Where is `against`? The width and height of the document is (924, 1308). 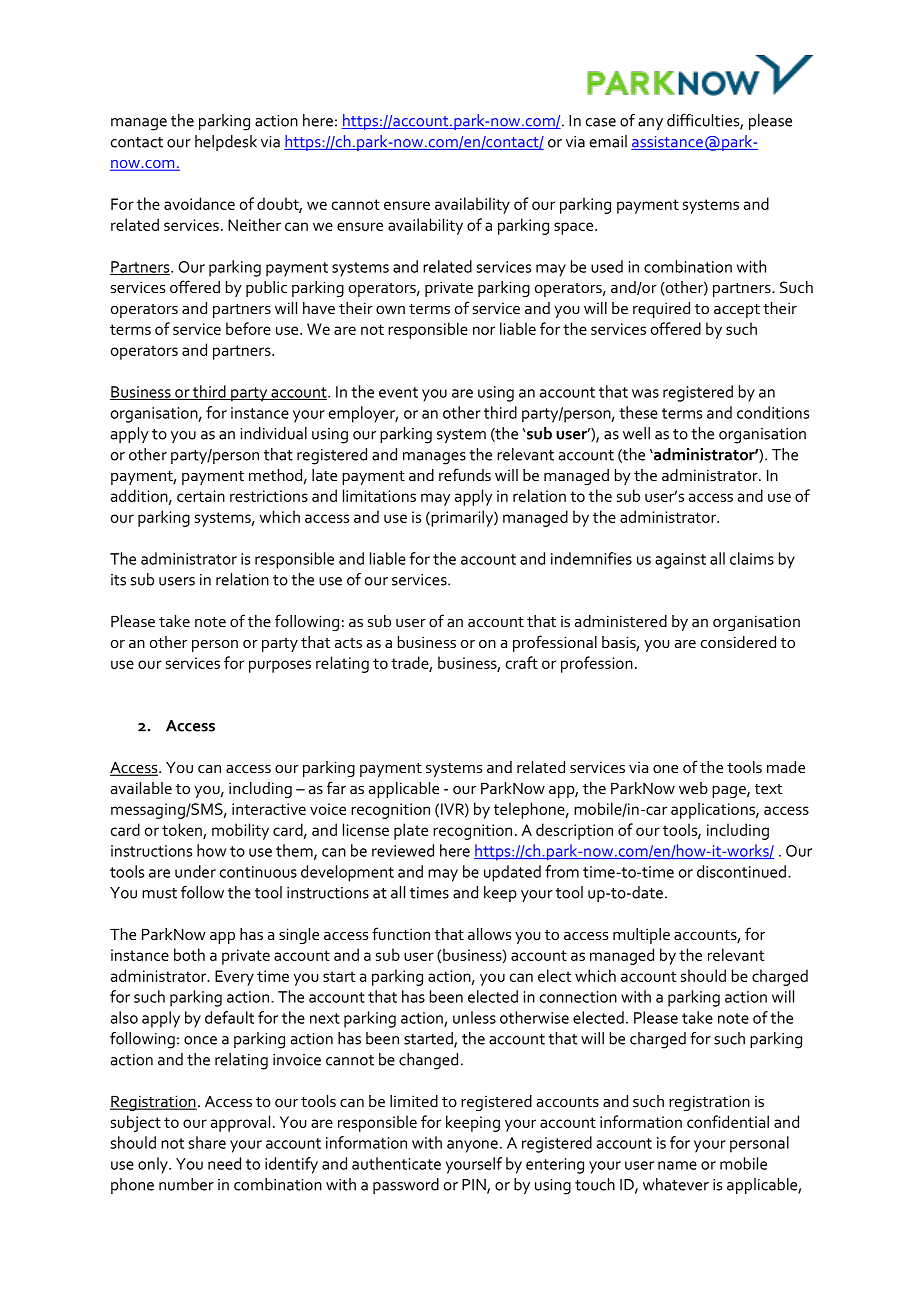 against is located at coordinates (680, 561).
